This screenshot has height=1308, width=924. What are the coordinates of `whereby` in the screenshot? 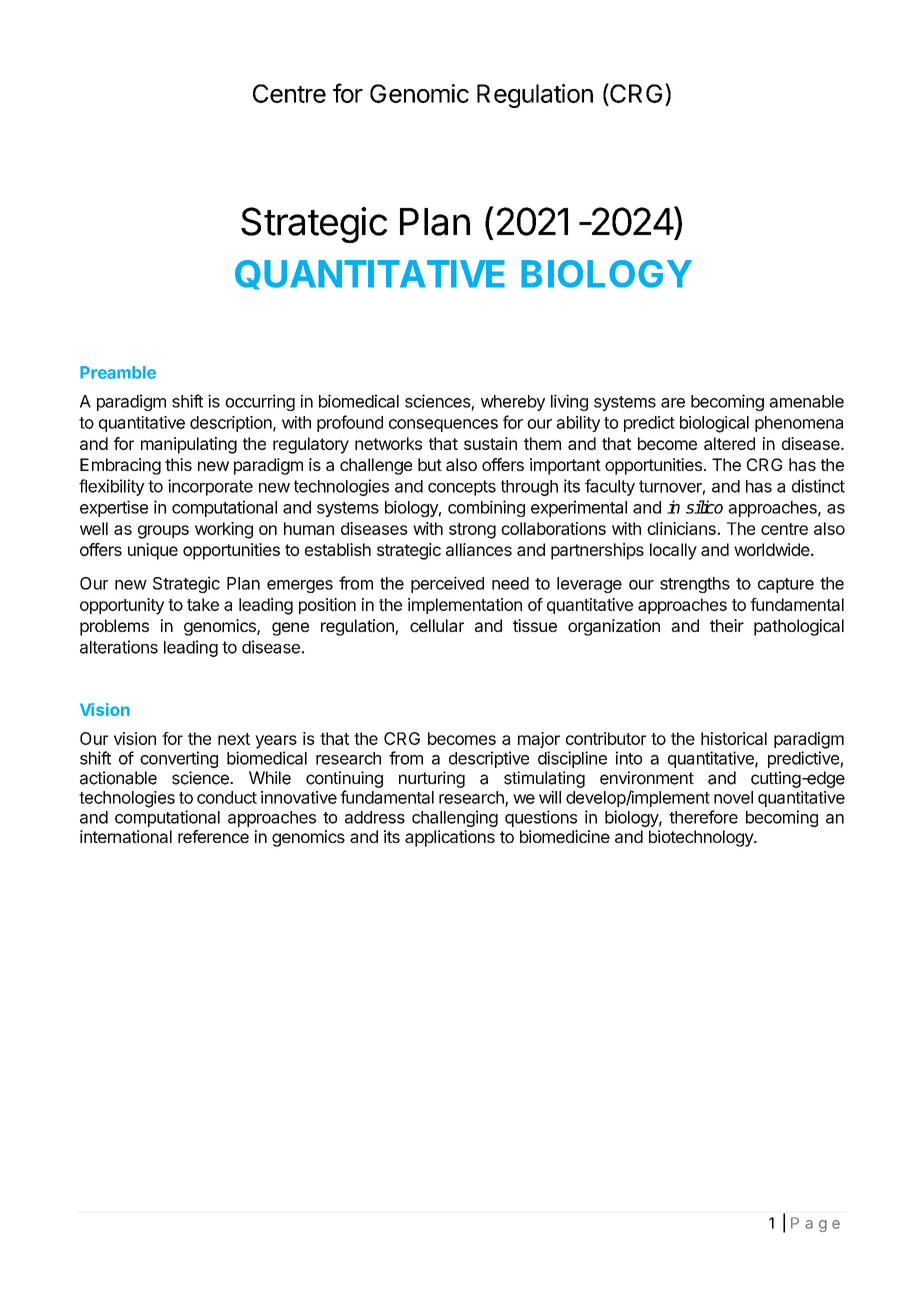 It's located at (513, 403).
